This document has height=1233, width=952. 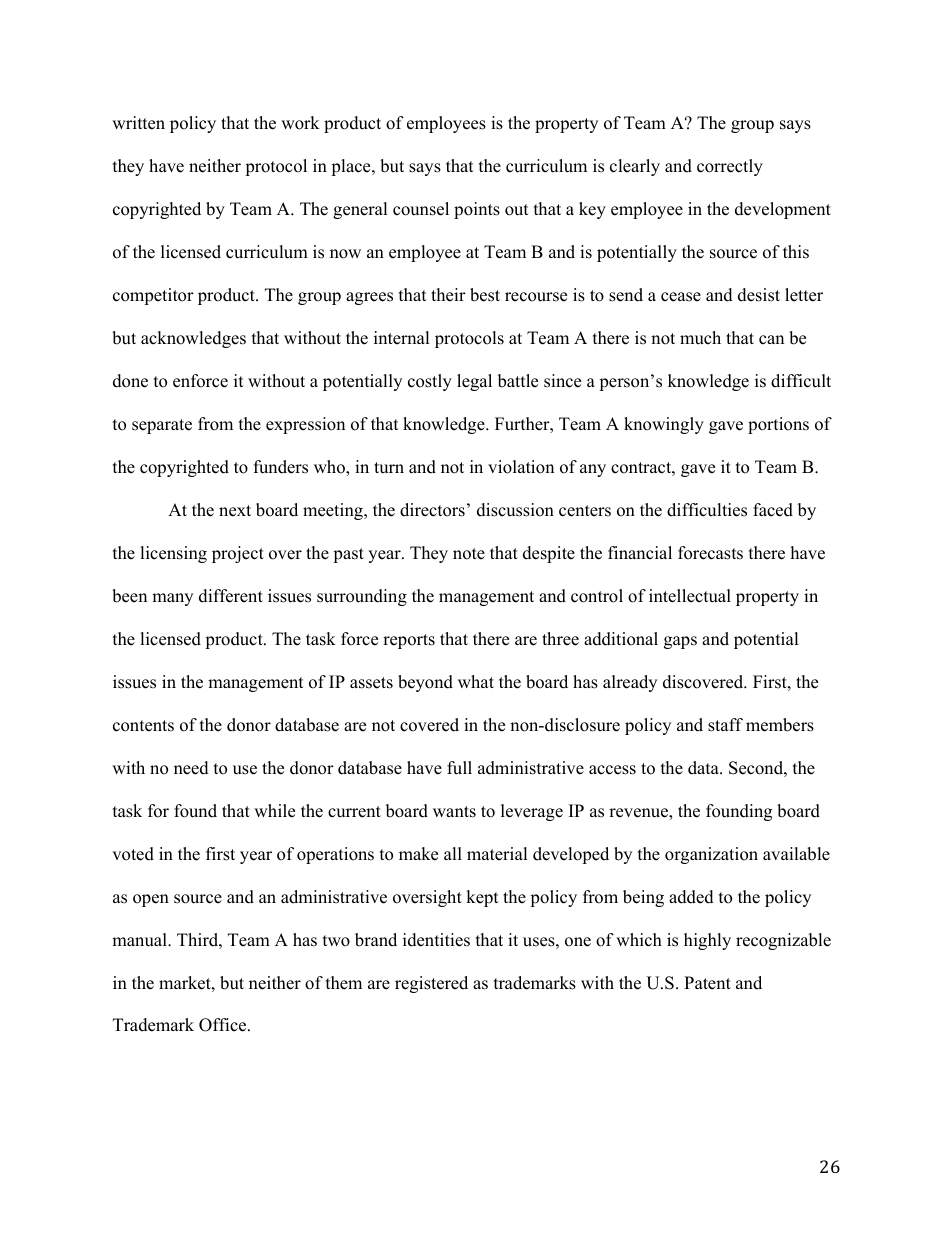 What do you see at coordinates (680, 642) in the document?
I see `gaps` at bounding box center [680, 642].
